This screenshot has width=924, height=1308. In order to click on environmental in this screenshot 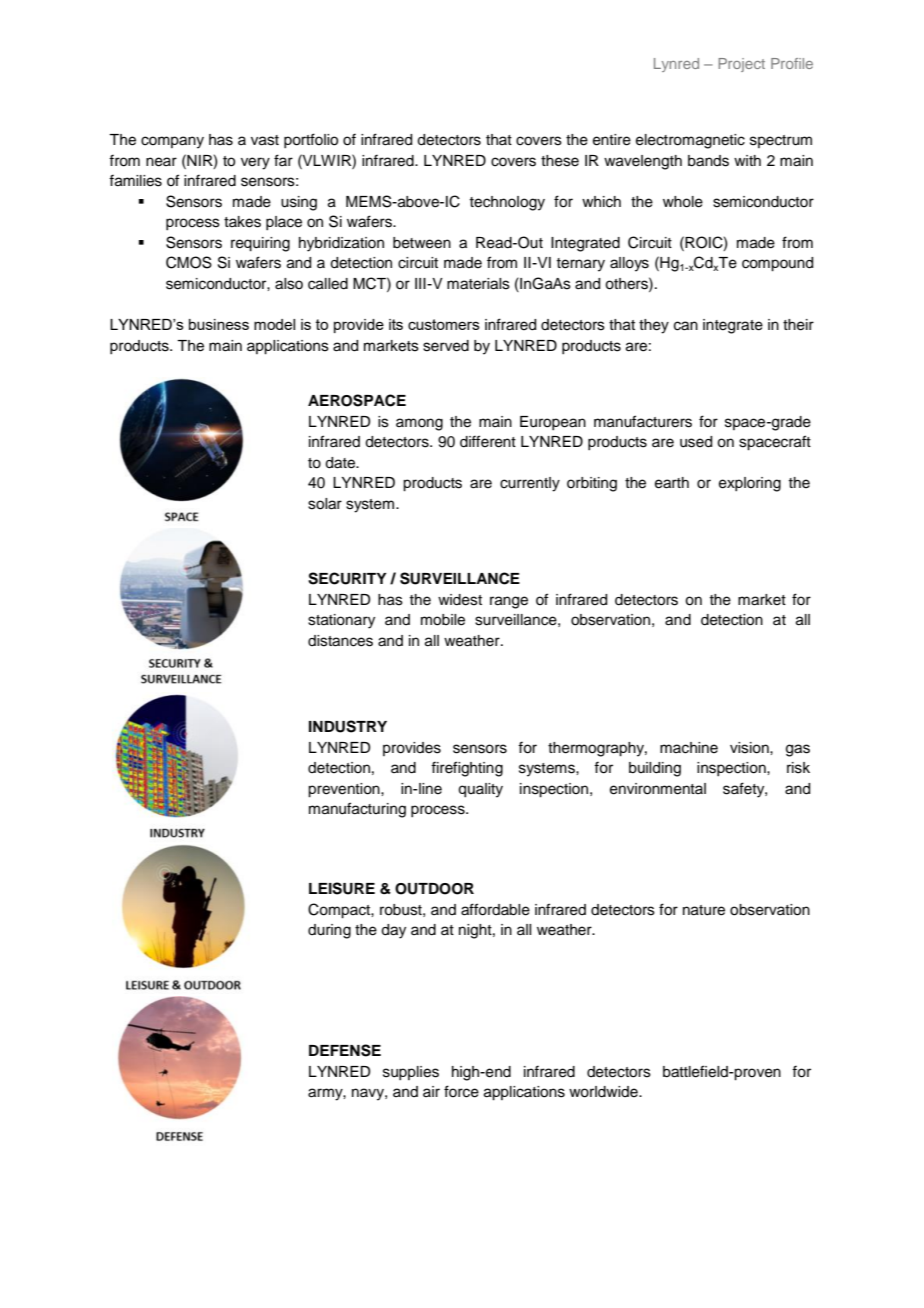, I will do `click(658, 789)`.
